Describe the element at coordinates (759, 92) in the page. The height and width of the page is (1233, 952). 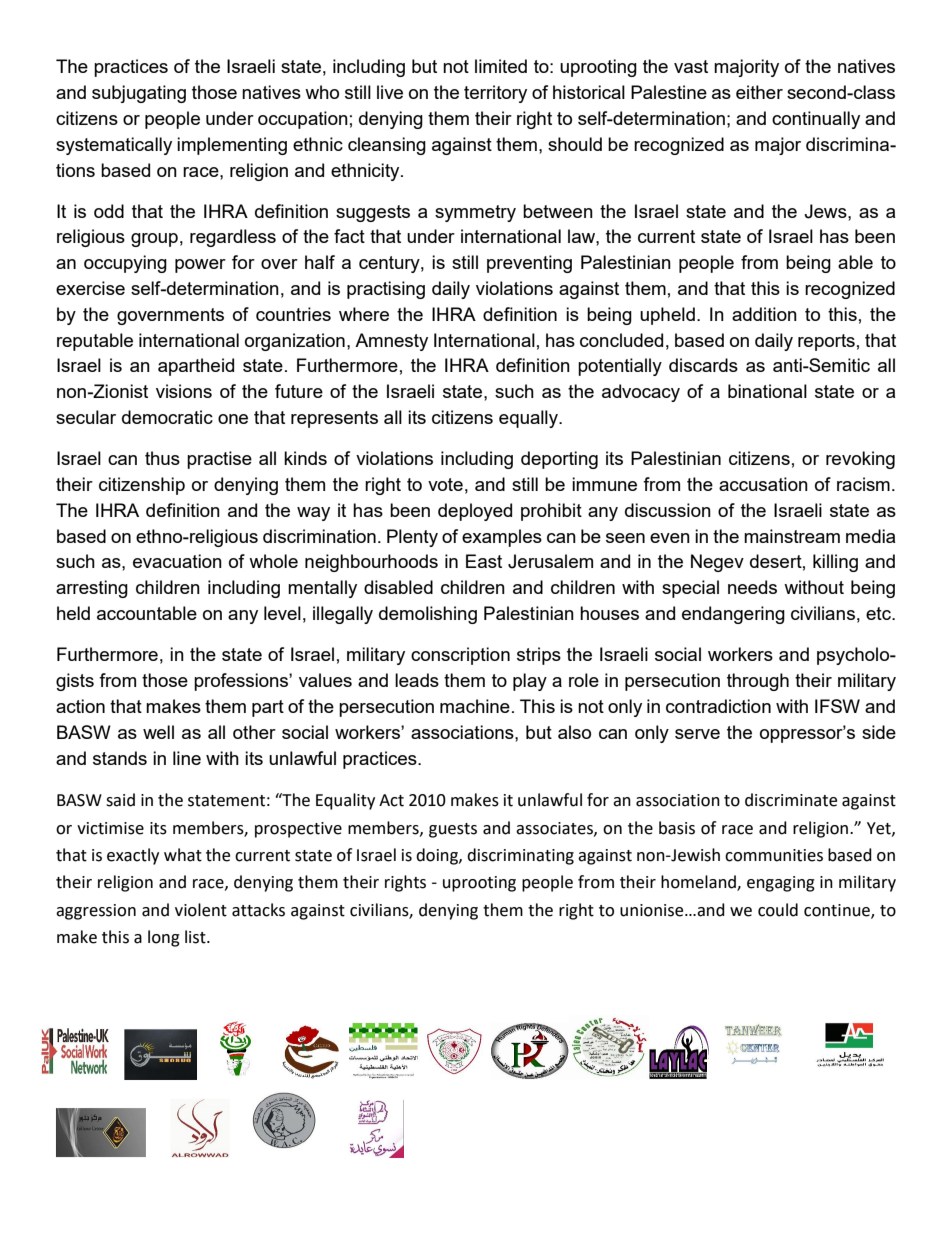
I see `either` at that location.
